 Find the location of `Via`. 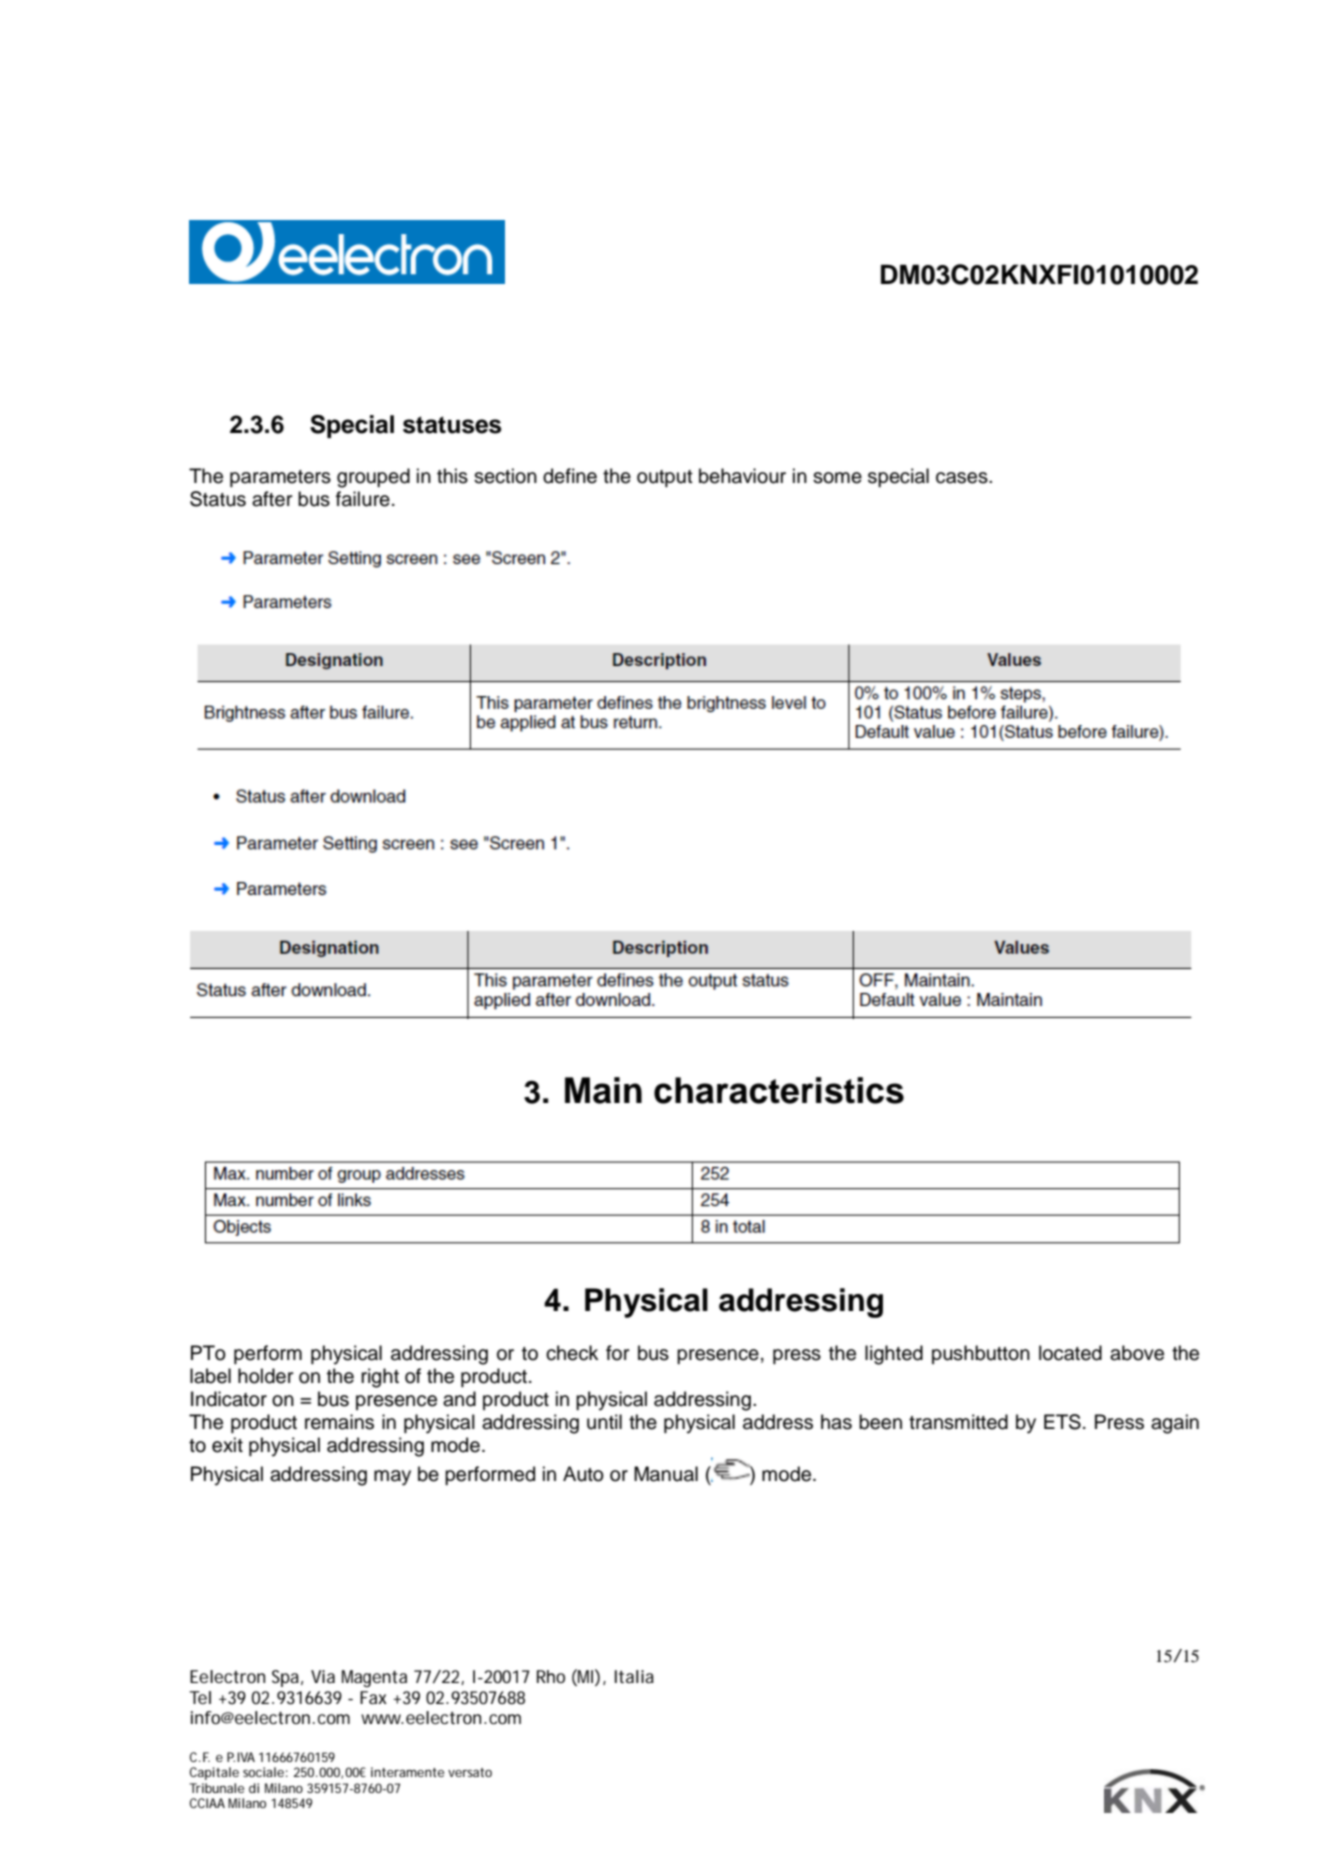

Via is located at coordinates (323, 1676).
